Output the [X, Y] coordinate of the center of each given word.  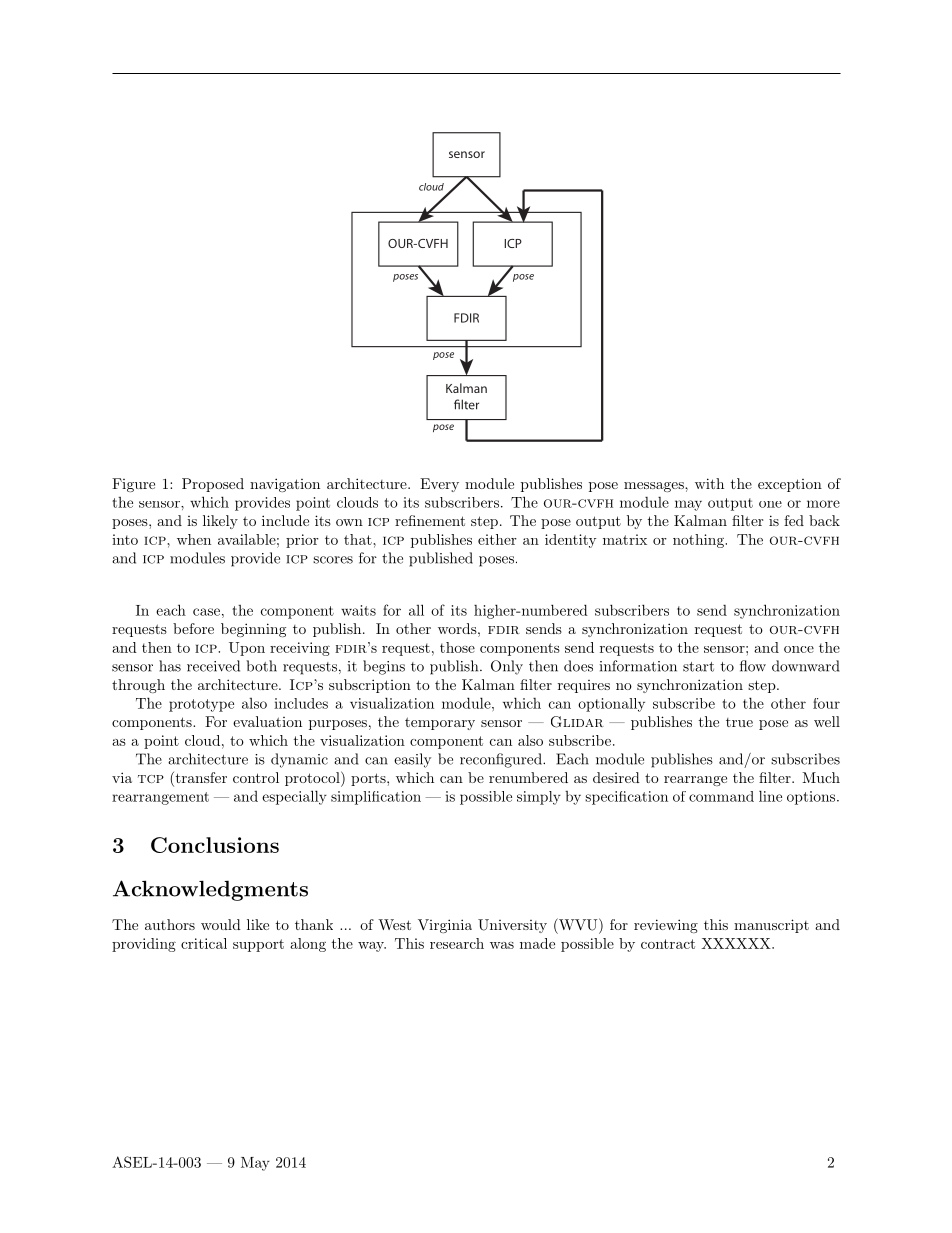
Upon [247, 649]
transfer [200, 779]
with [709, 483]
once [799, 649]
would [221, 924]
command [721, 796]
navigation [285, 485]
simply [539, 798]
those [457, 647]
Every [439, 485]
